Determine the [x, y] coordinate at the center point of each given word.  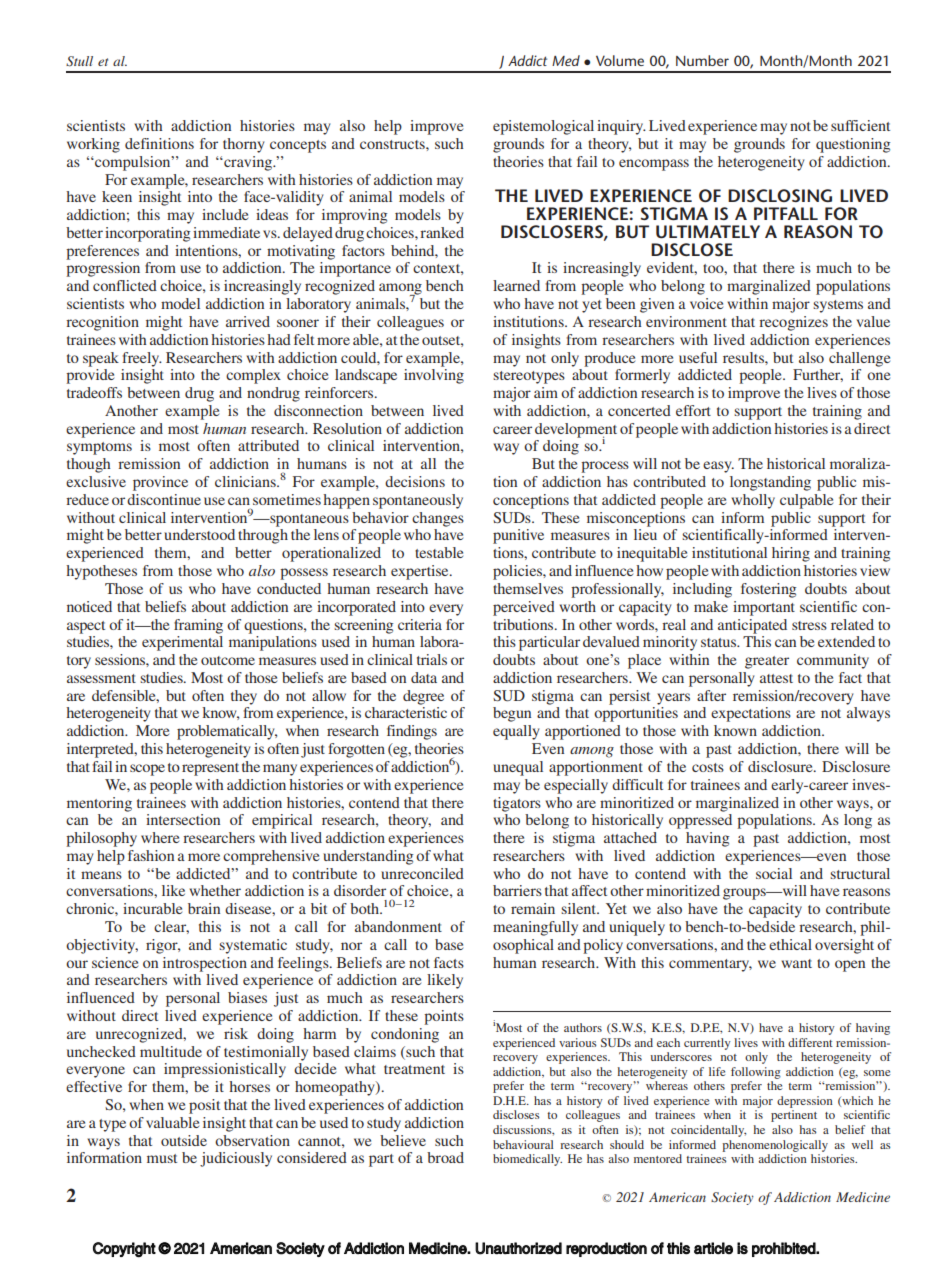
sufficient [860, 125]
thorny [243, 145]
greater [767, 662]
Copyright [124, 1250]
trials [432, 659]
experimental [182, 643]
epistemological [543, 127]
